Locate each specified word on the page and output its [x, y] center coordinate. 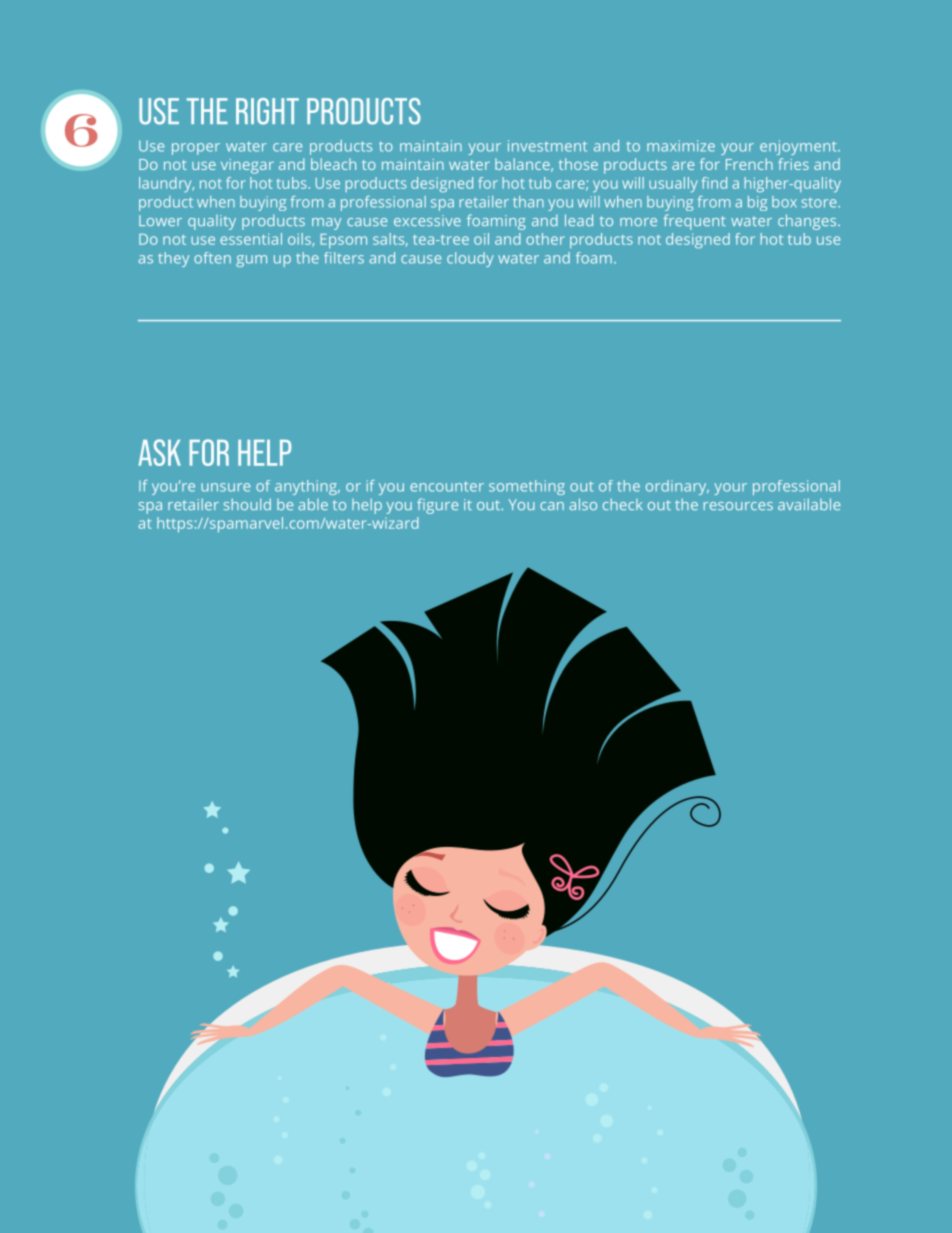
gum [251, 261]
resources [738, 506]
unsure [225, 487]
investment [547, 146]
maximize [681, 146]
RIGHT [267, 111]
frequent [694, 222]
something [527, 487]
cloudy [470, 259]
